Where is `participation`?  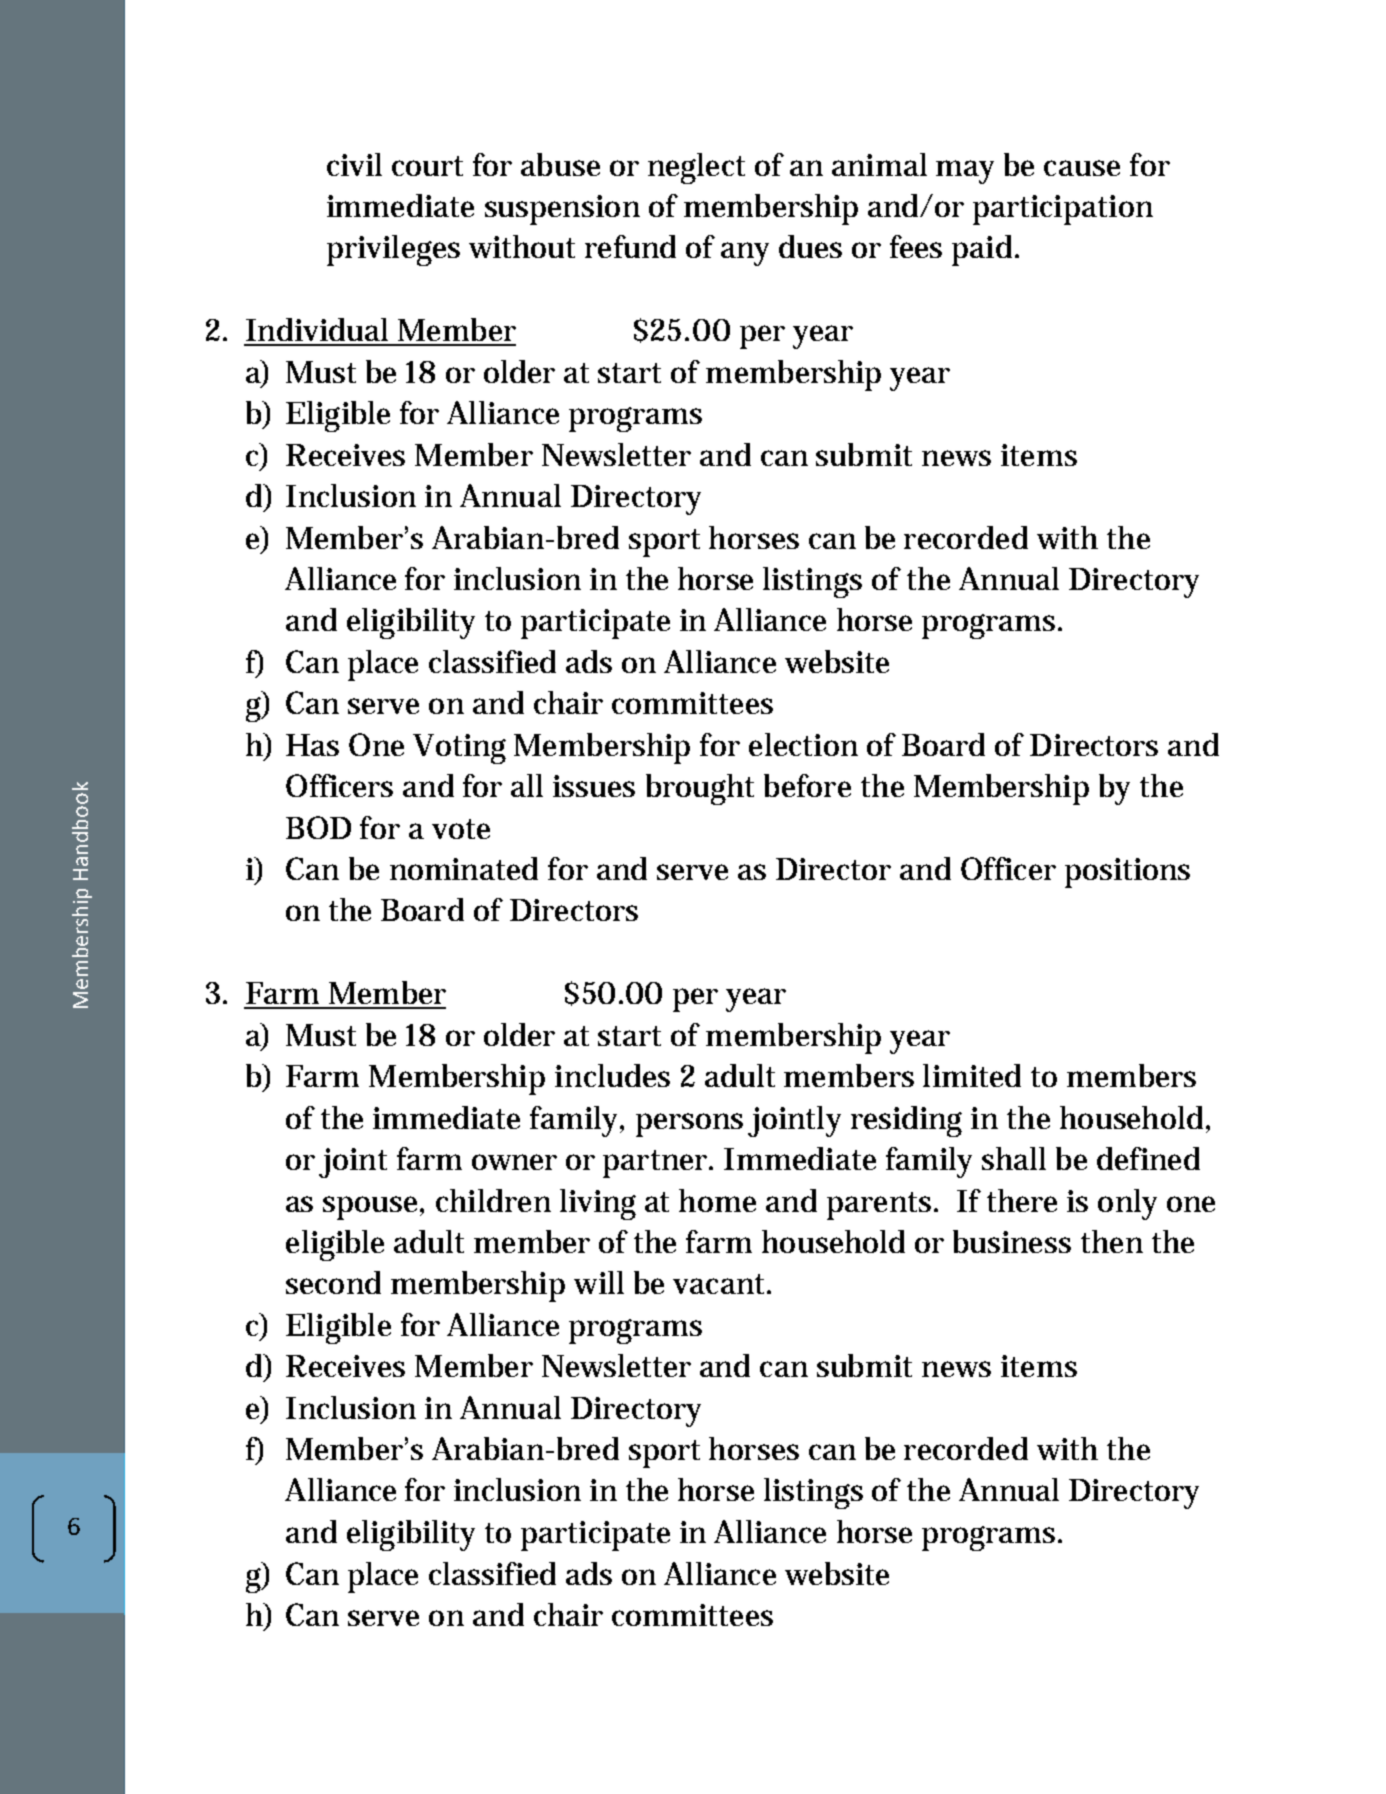
participation is located at coordinates (1063, 210).
